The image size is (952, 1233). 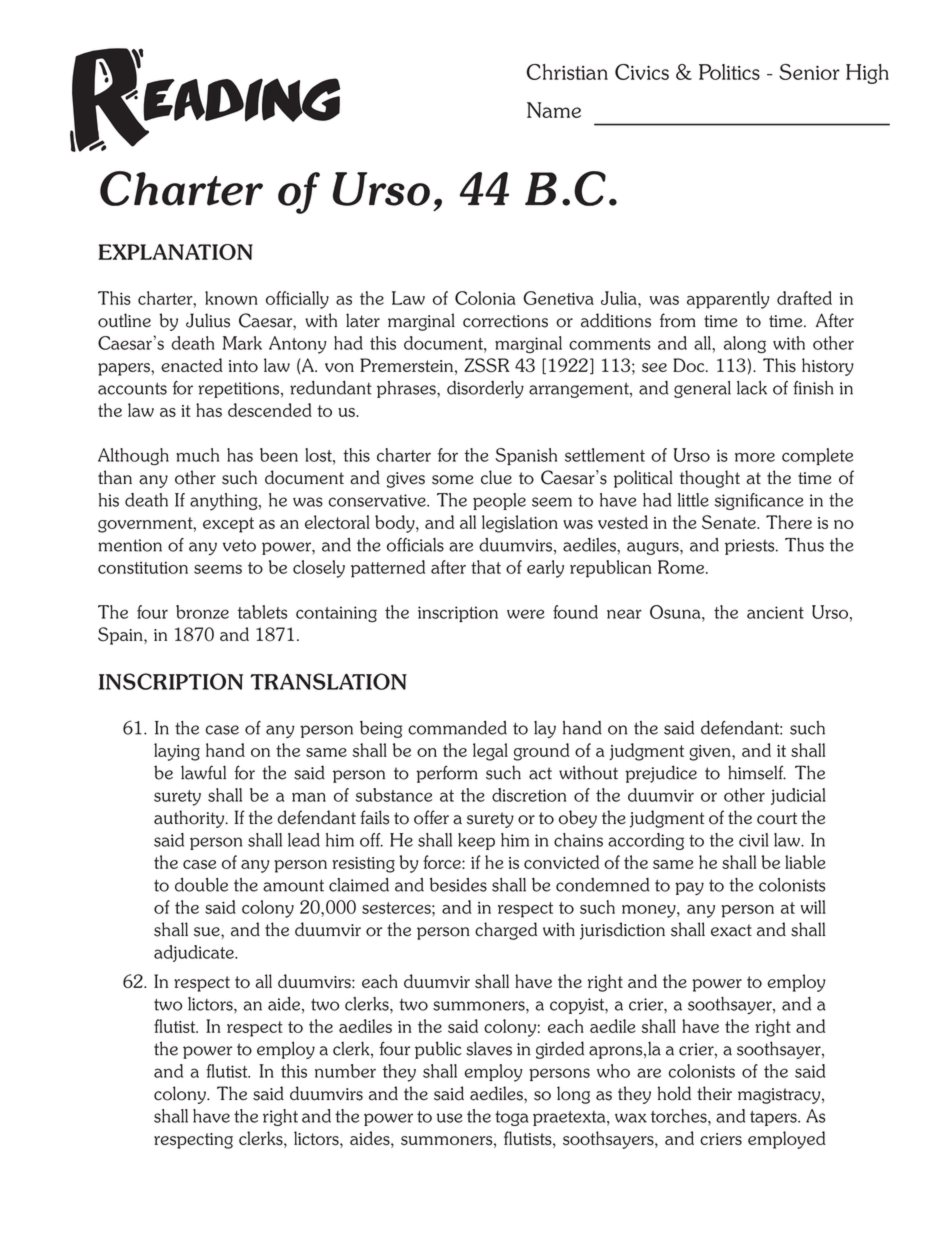 I want to click on Spanish, so click(x=526, y=456).
